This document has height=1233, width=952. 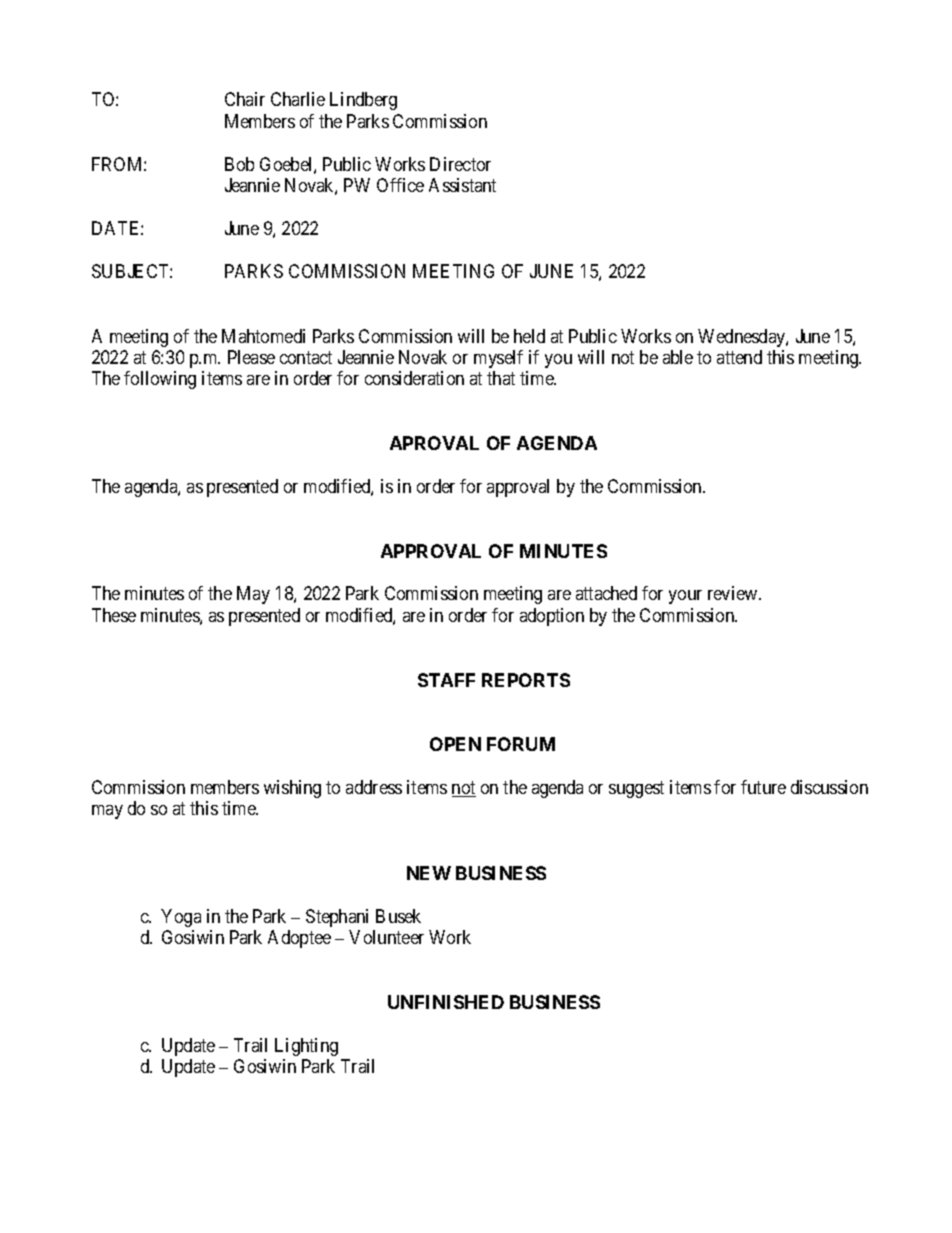 I want to click on future, so click(x=763, y=787).
